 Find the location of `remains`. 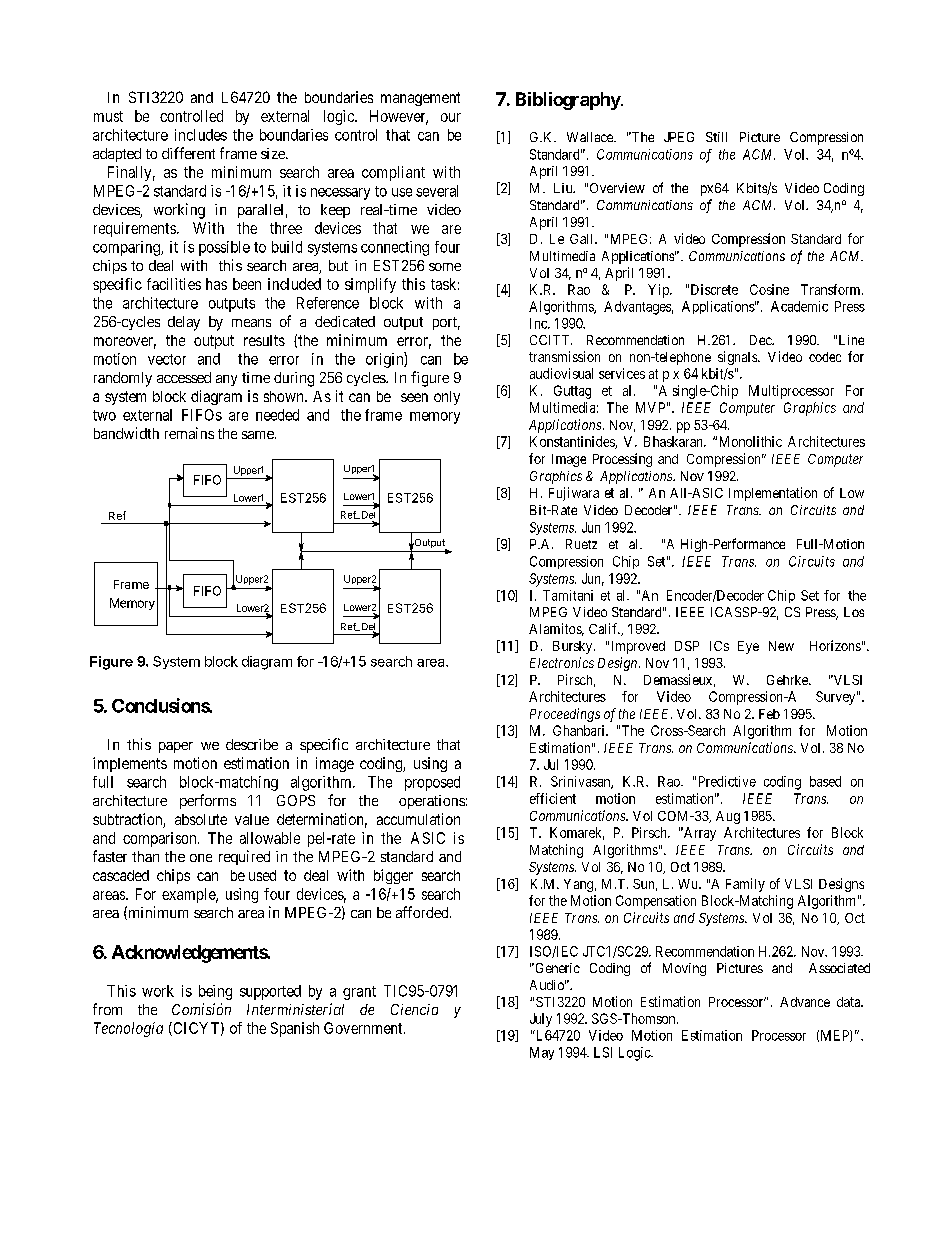

remains is located at coordinates (189, 433).
